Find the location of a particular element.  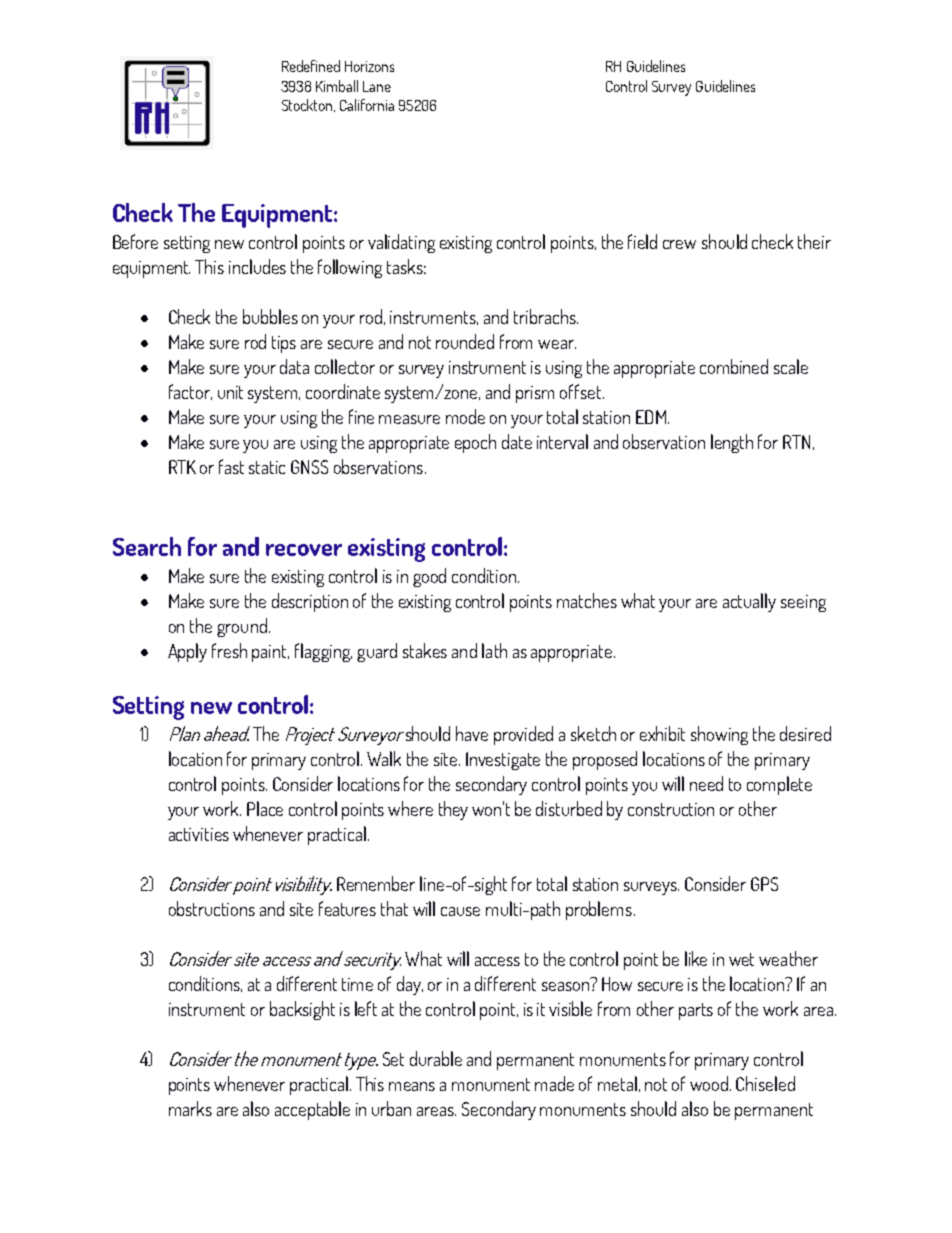

durable is located at coordinates (436, 1058).
